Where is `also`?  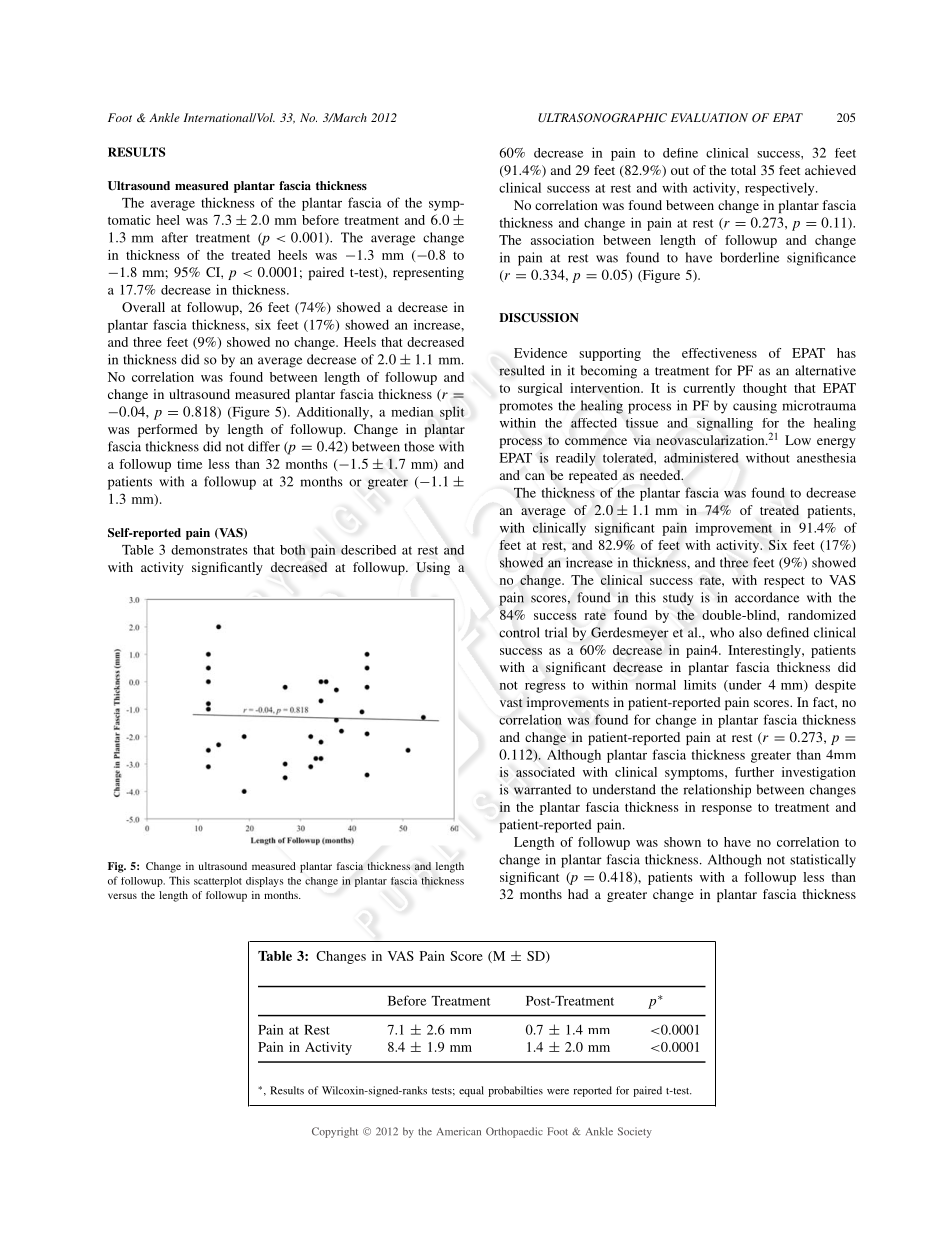 also is located at coordinates (750, 632).
